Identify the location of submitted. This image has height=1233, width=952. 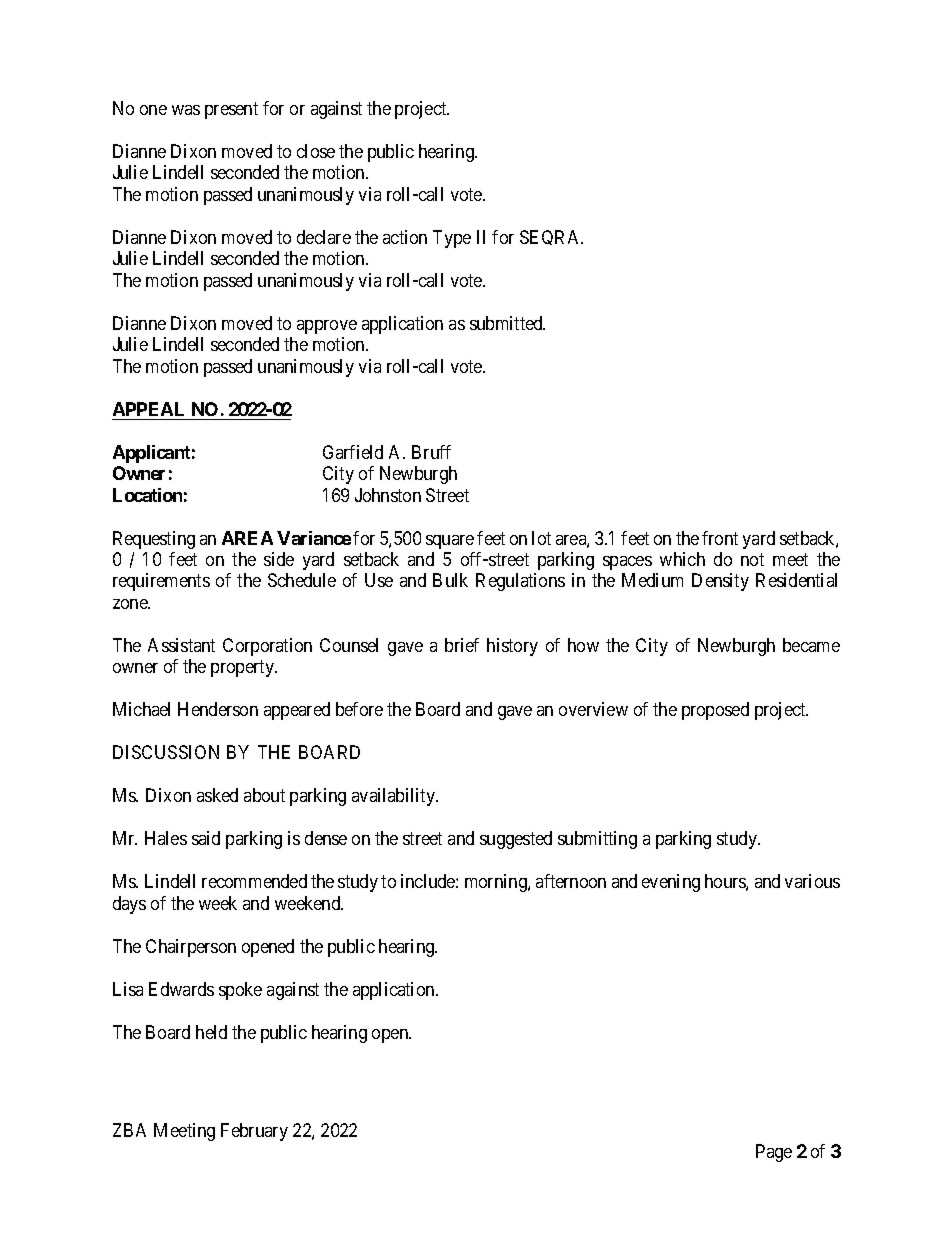
(507, 323).
